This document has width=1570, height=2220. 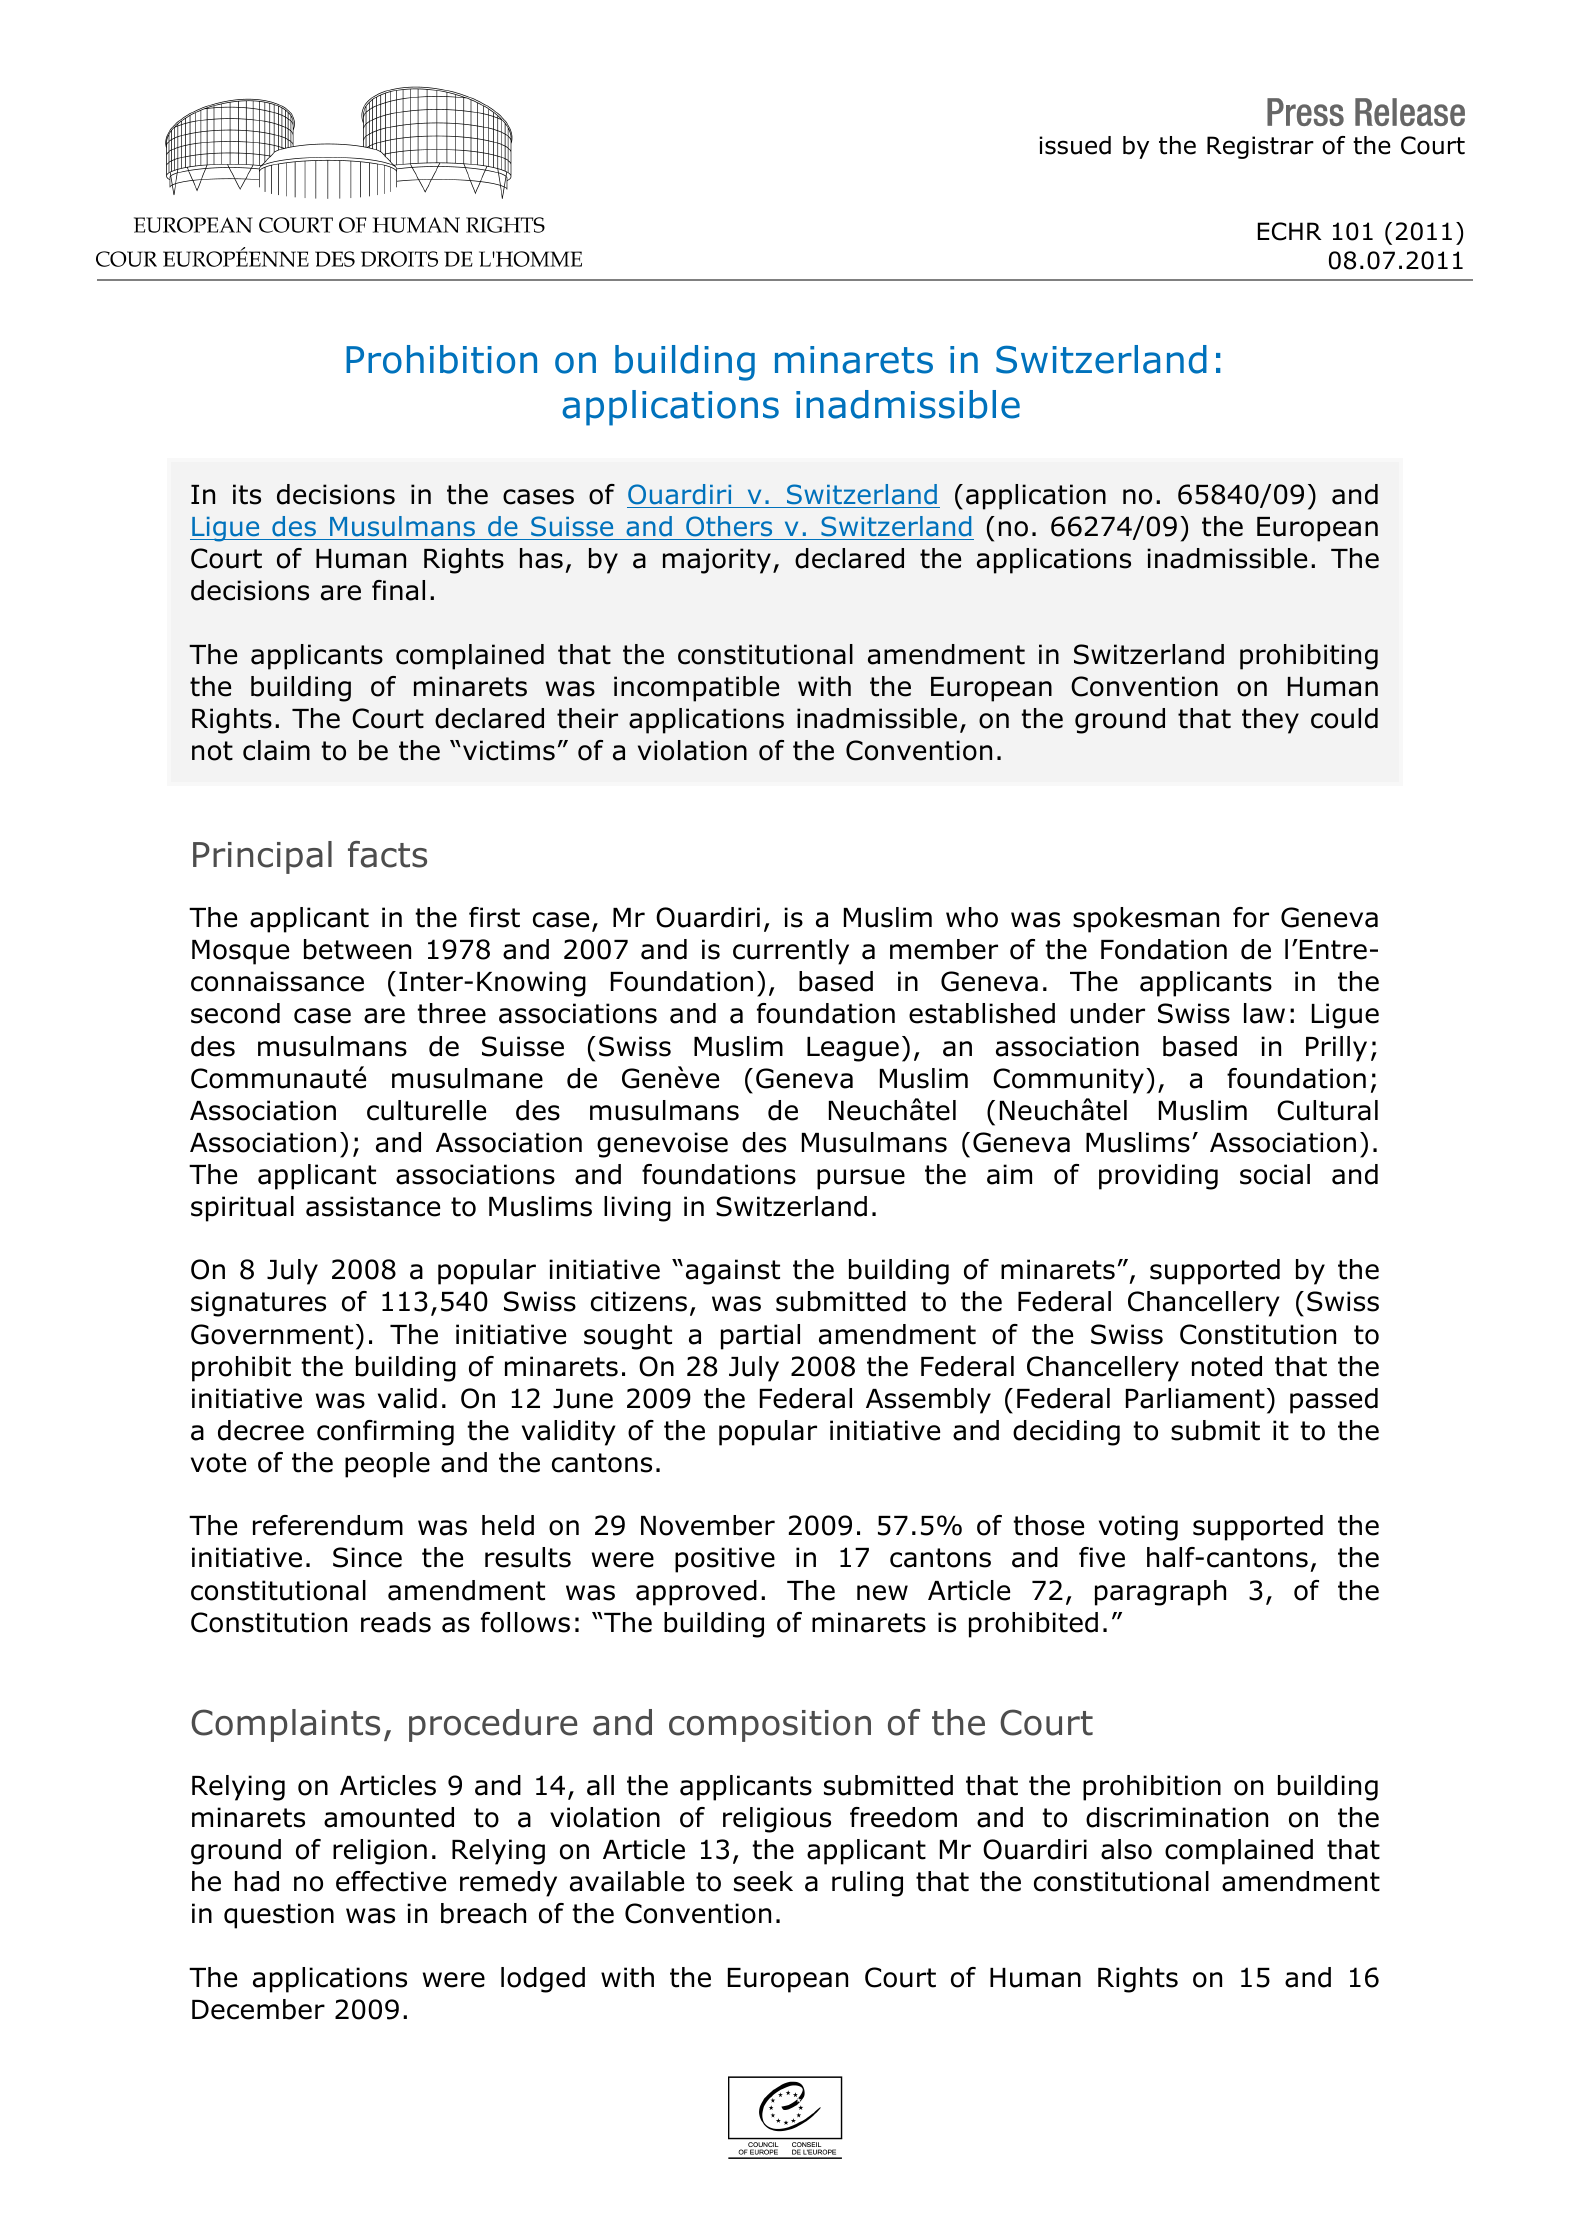 What do you see at coordinates (853, 1049) in the document?
I see `League` at bounding box center [853, 1049].
